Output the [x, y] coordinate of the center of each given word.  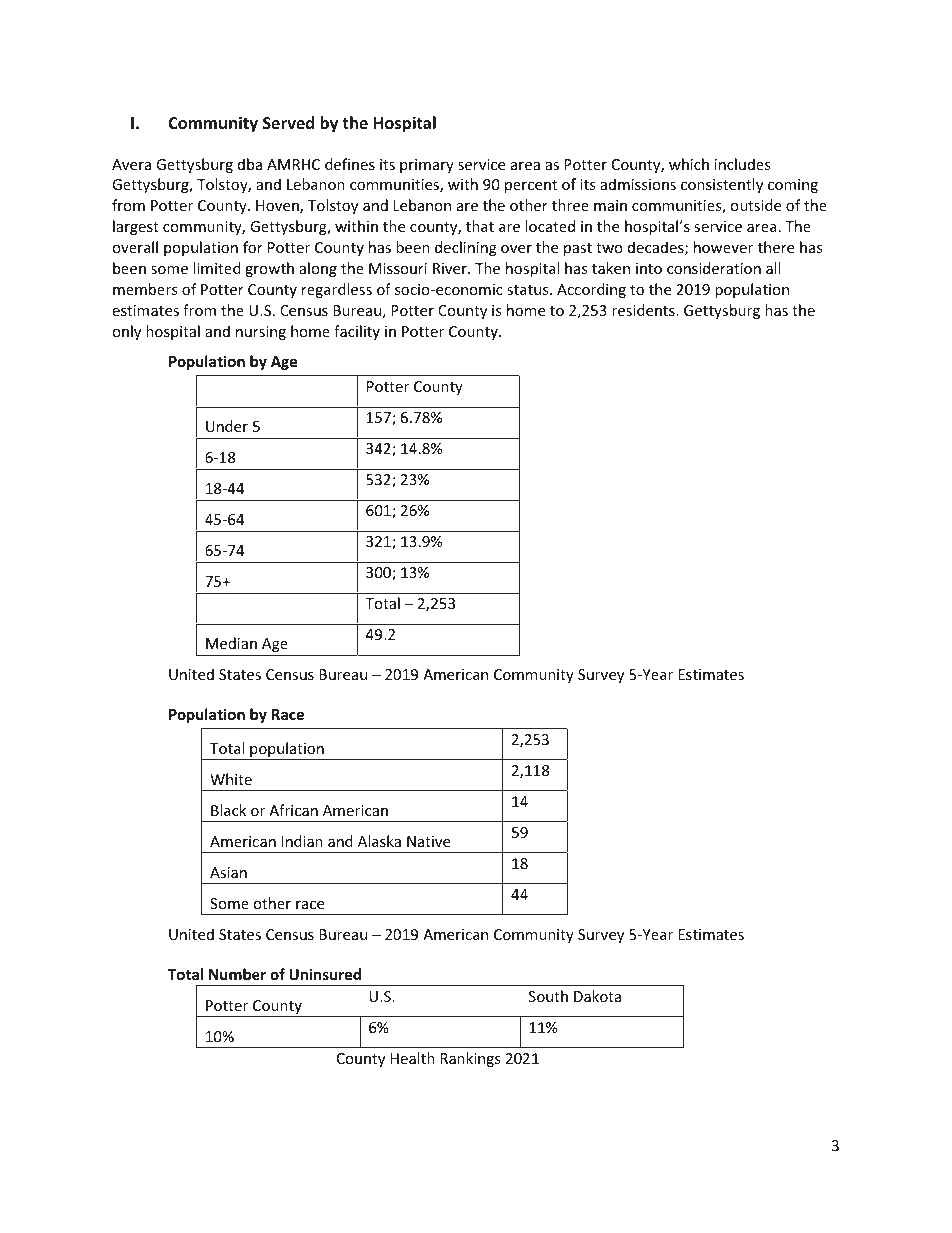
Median [231, 643]
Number [237, 974]
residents [644, 310]
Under [227, 426]
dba [250, 164]
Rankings [470, 1059]
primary [427, 166]
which [689, 164]
